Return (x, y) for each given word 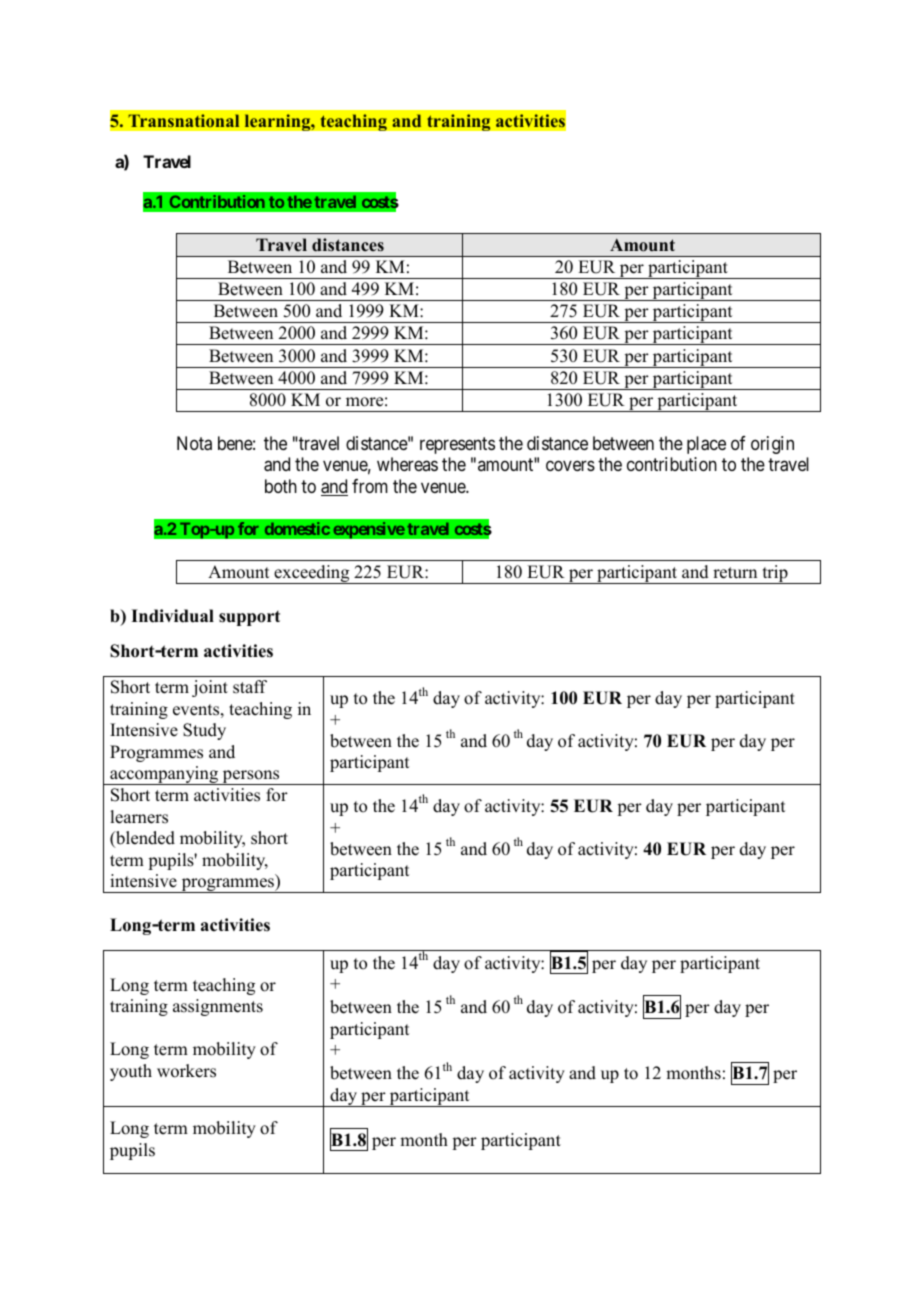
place (706, 445)
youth (131, 1072)
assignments (218, 1007)
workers (186, 1071)
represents (457, 445)
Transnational (183, 120)
